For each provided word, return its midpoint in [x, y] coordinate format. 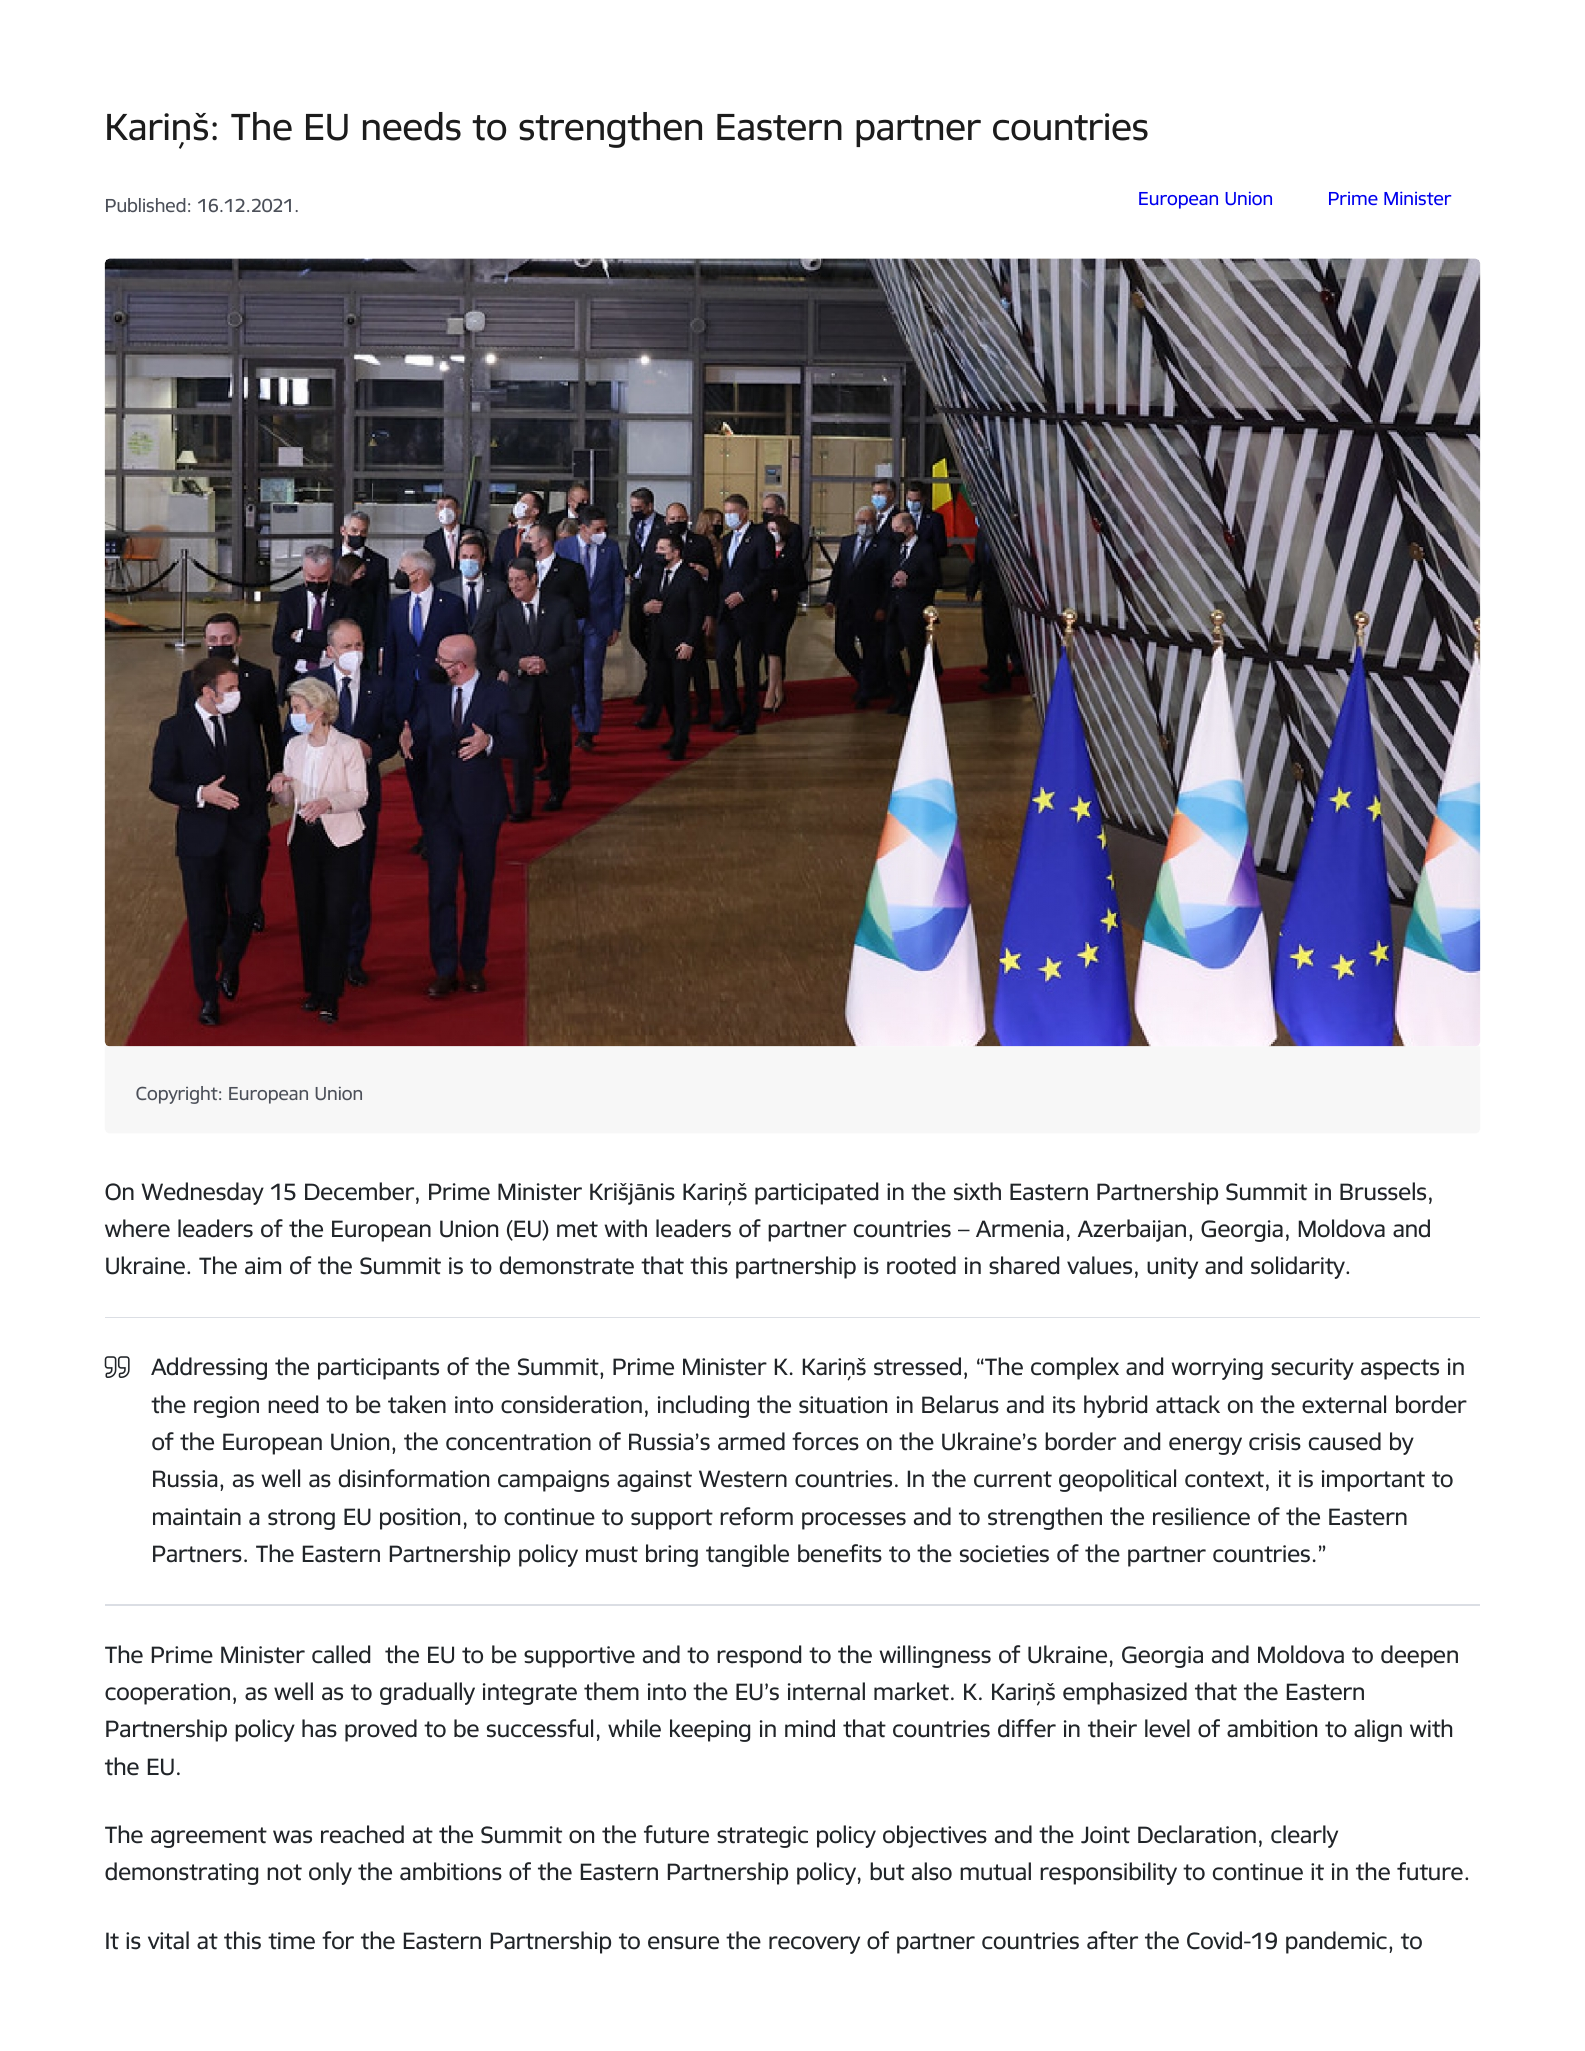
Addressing [209, 1368]
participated [816, 1193]
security [1312, 1369]
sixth [977, 1191]
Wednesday [202, 1193]
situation [843, 1405]
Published [146, 205]
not [284, 1872]
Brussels [1383, 1191]
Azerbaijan [1132, 1230]
